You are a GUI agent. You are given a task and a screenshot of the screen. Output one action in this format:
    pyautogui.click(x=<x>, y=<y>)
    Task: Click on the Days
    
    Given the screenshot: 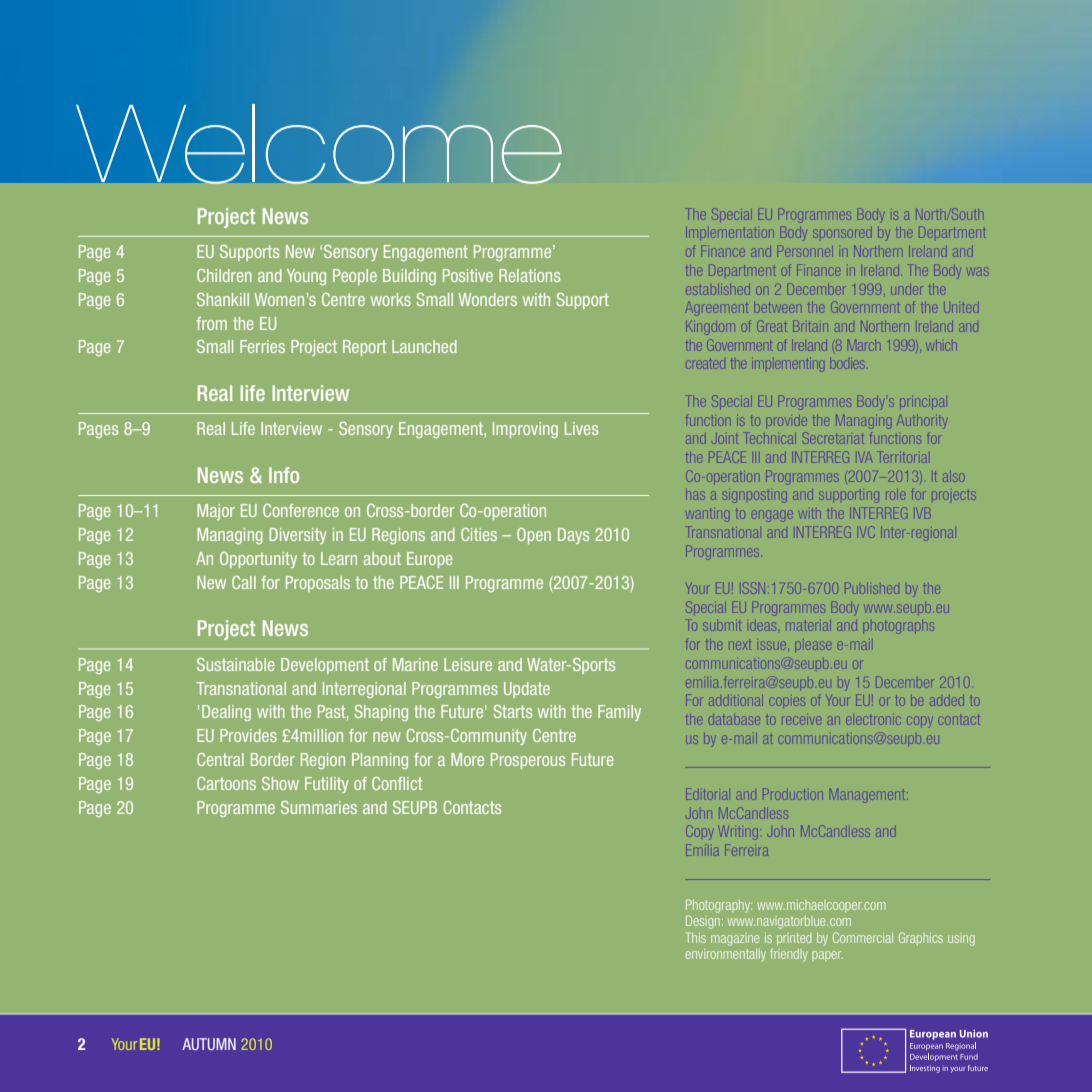 What is the action you would take?
    pyautogui.click(x=573, y=536)
